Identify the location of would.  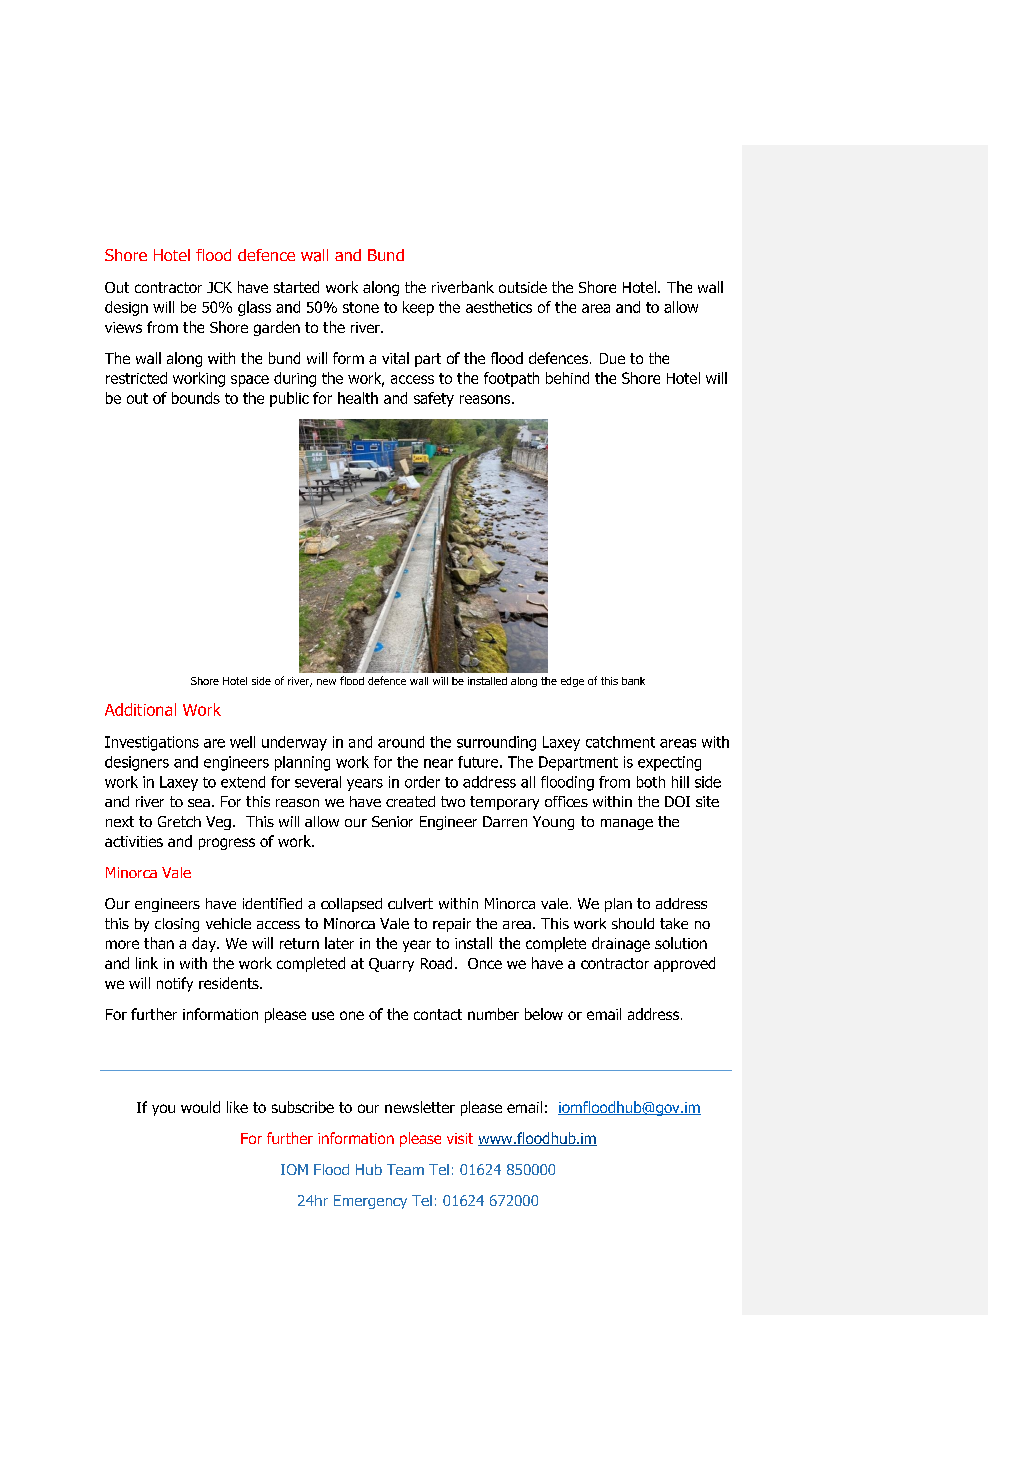
(200, 1107).
